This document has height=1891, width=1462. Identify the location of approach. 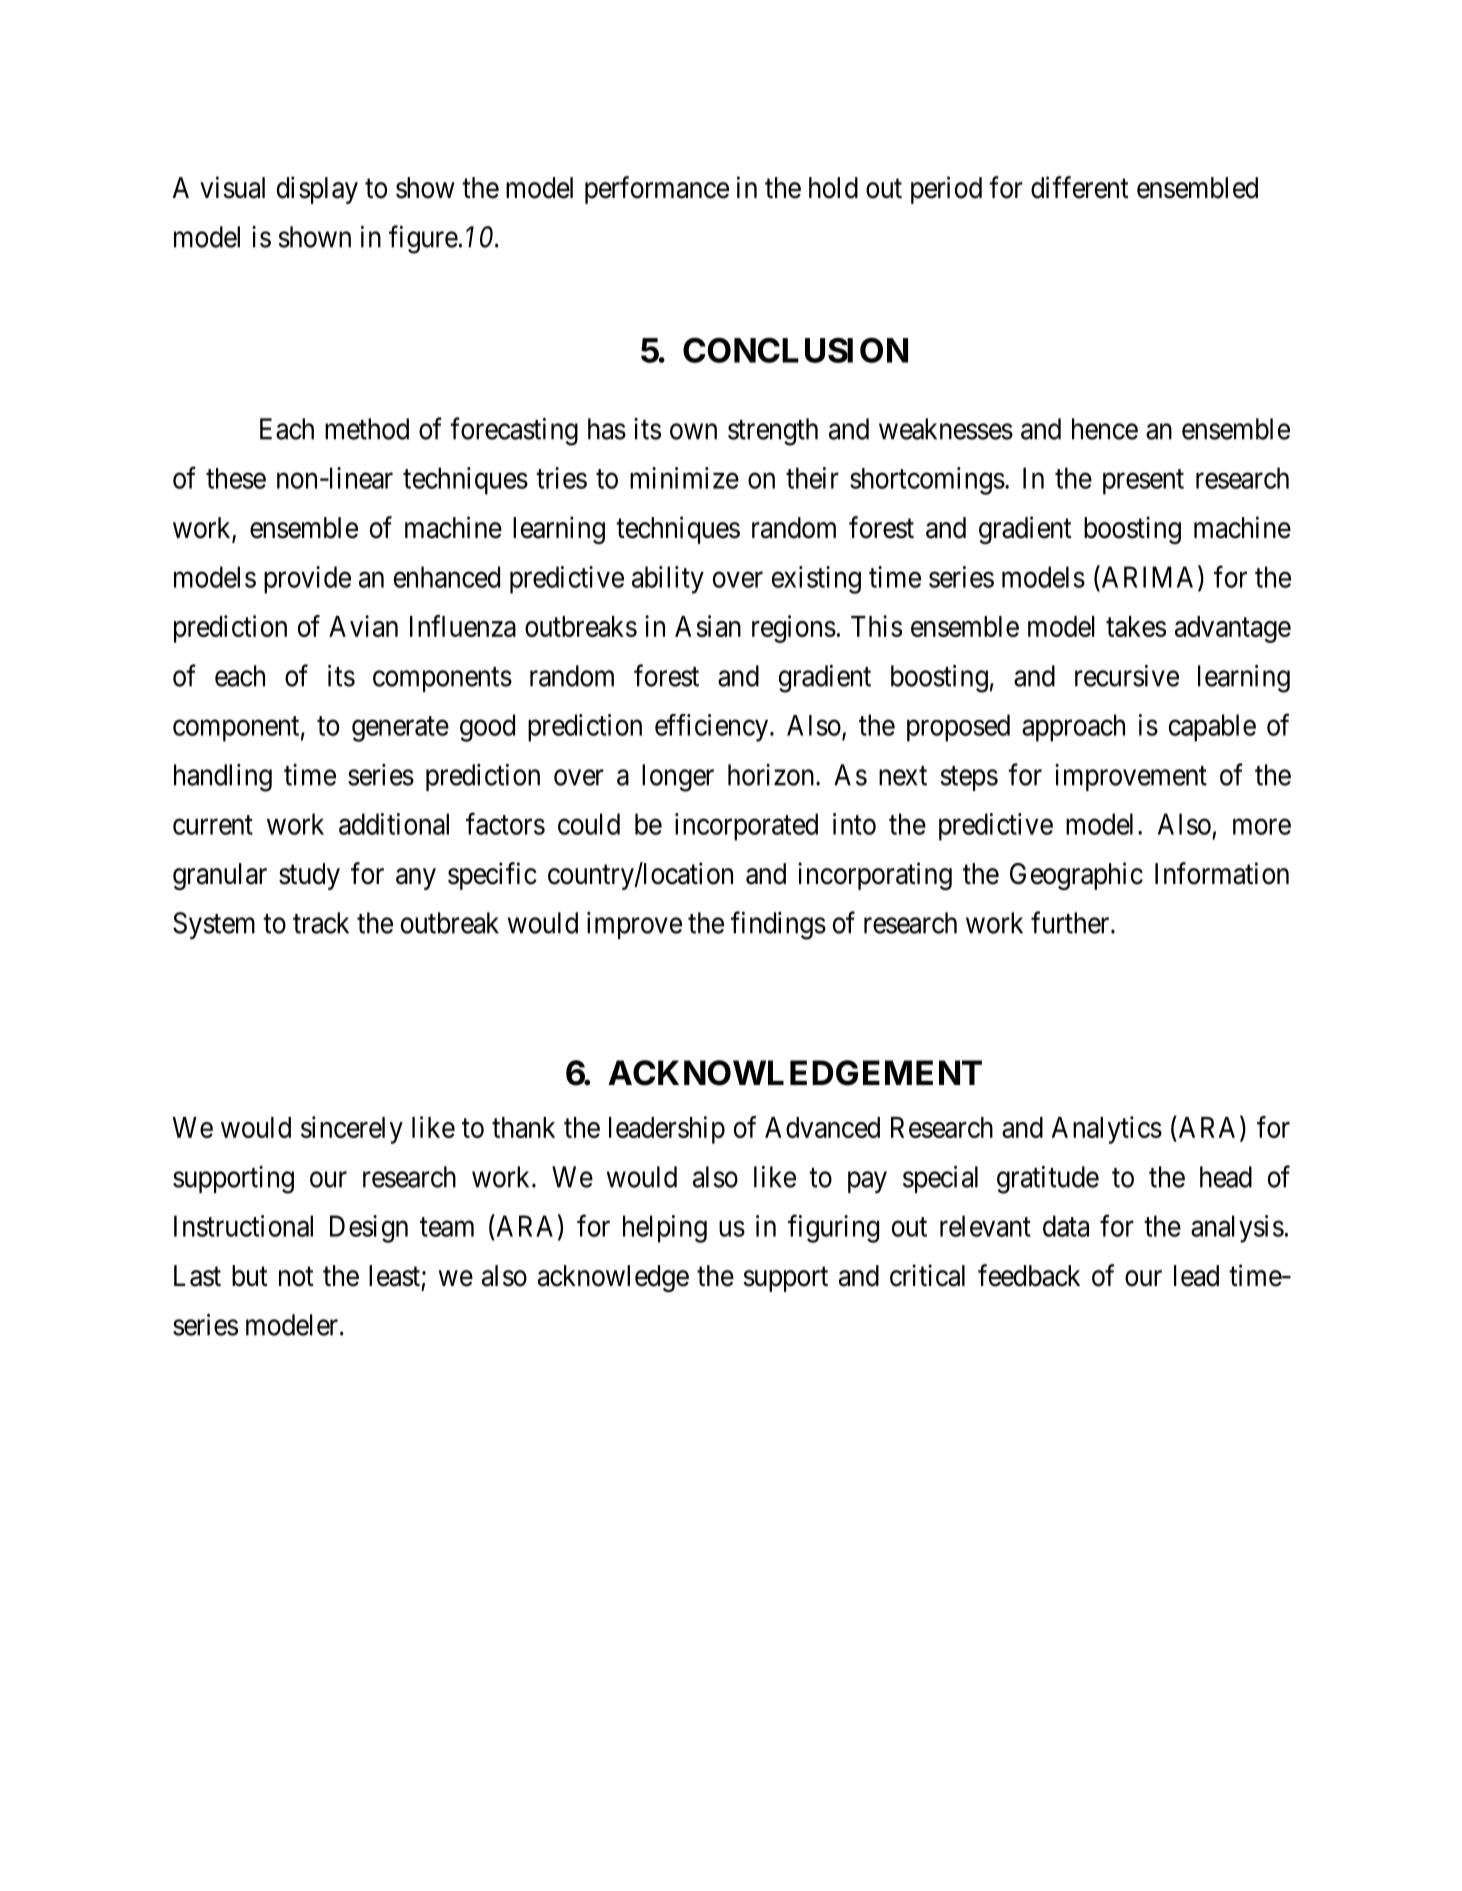
(1073, 728).
